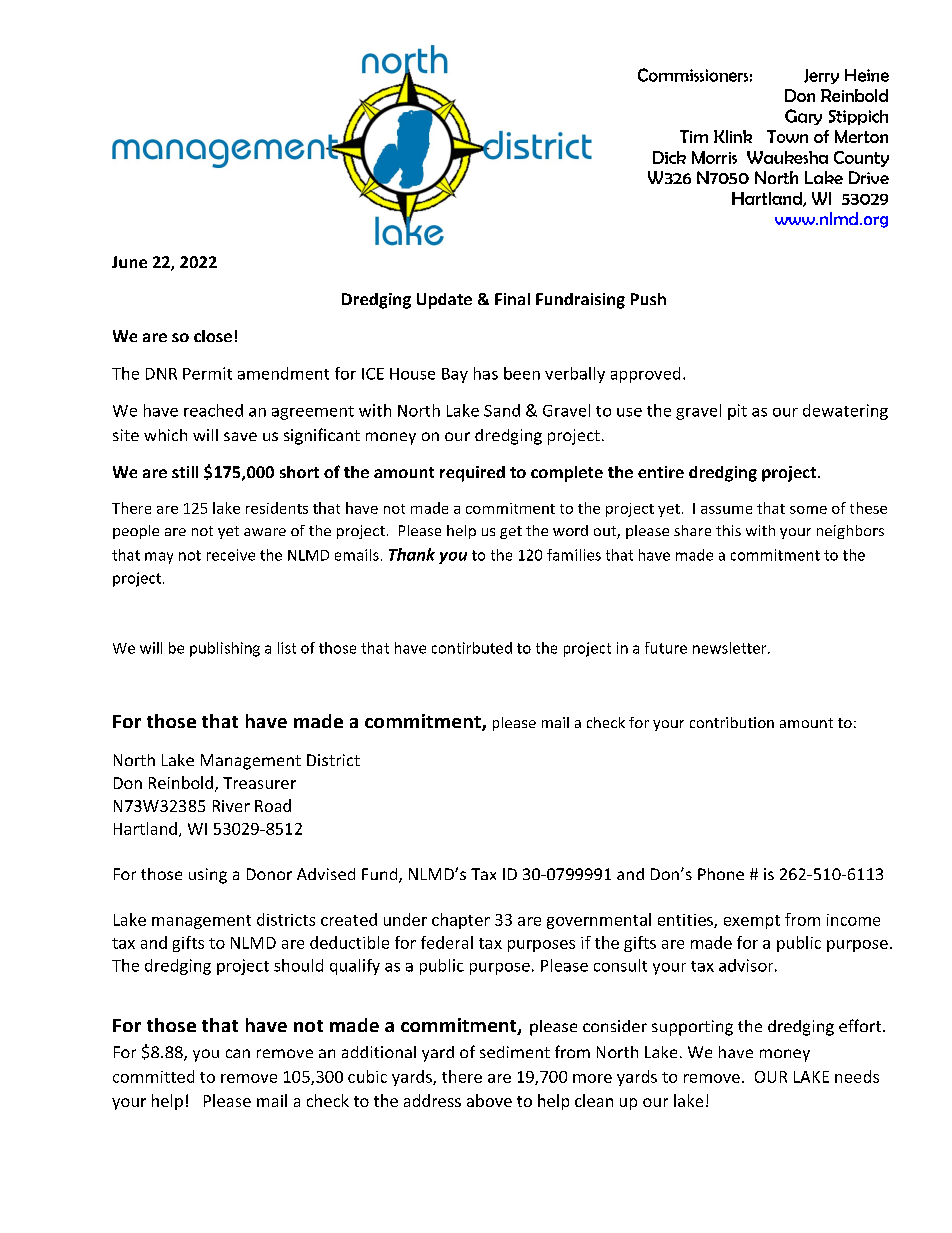  I want to click on Gary, so click(803, 117).
